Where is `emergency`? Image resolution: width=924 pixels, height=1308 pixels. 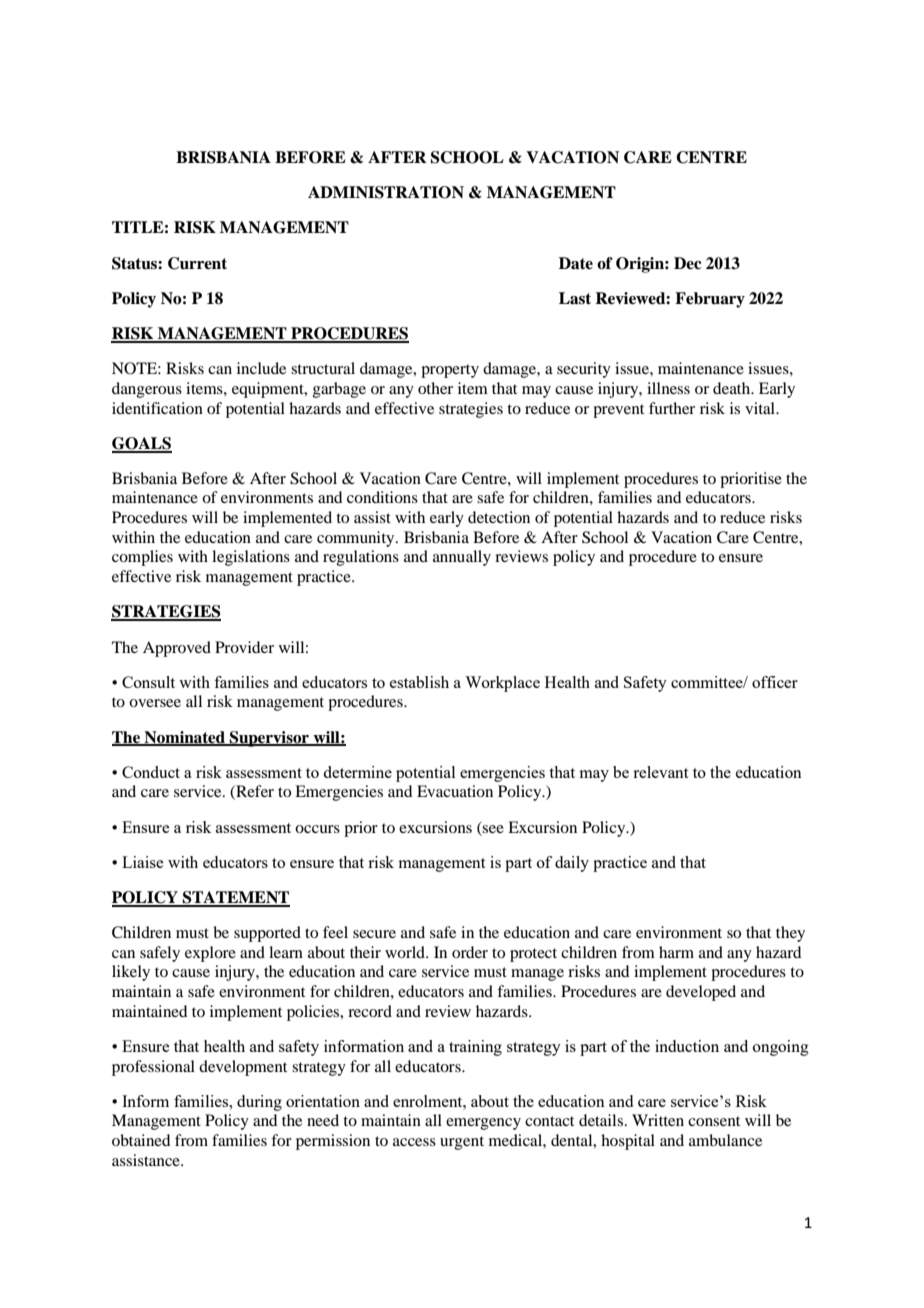
emergency is located at coordinates (483, 1124).
